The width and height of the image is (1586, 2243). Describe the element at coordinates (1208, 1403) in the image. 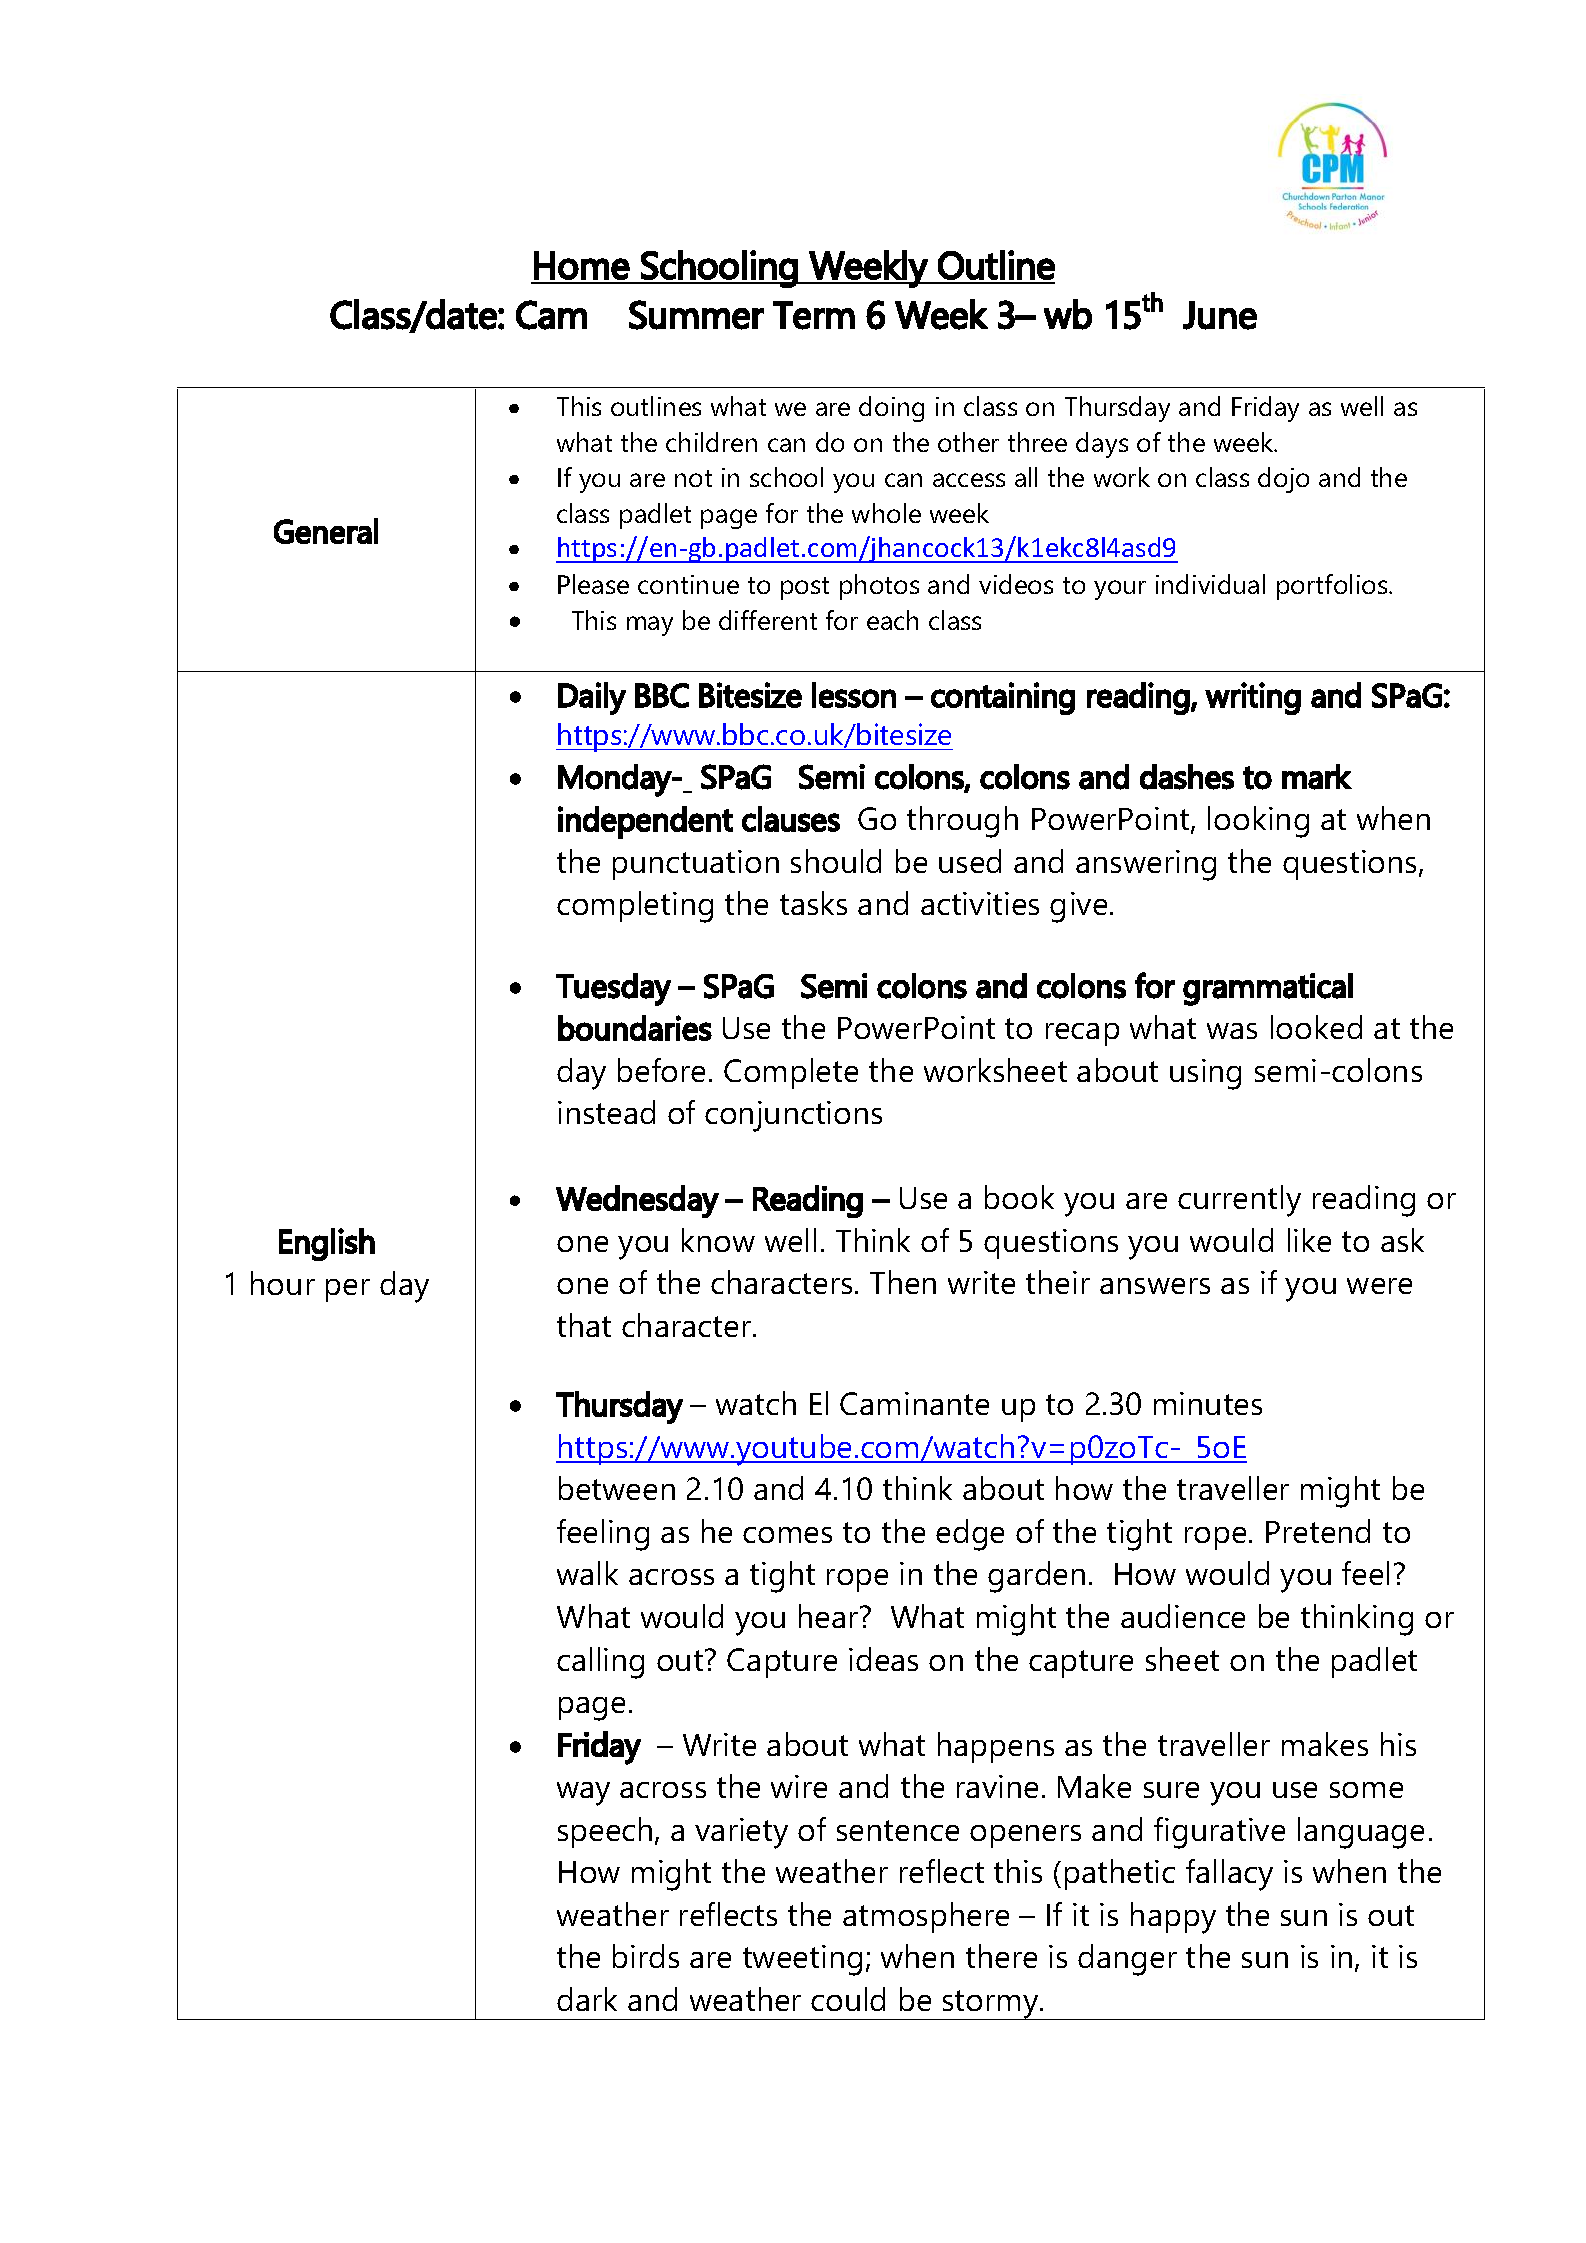

I see `minutes` at that location.
